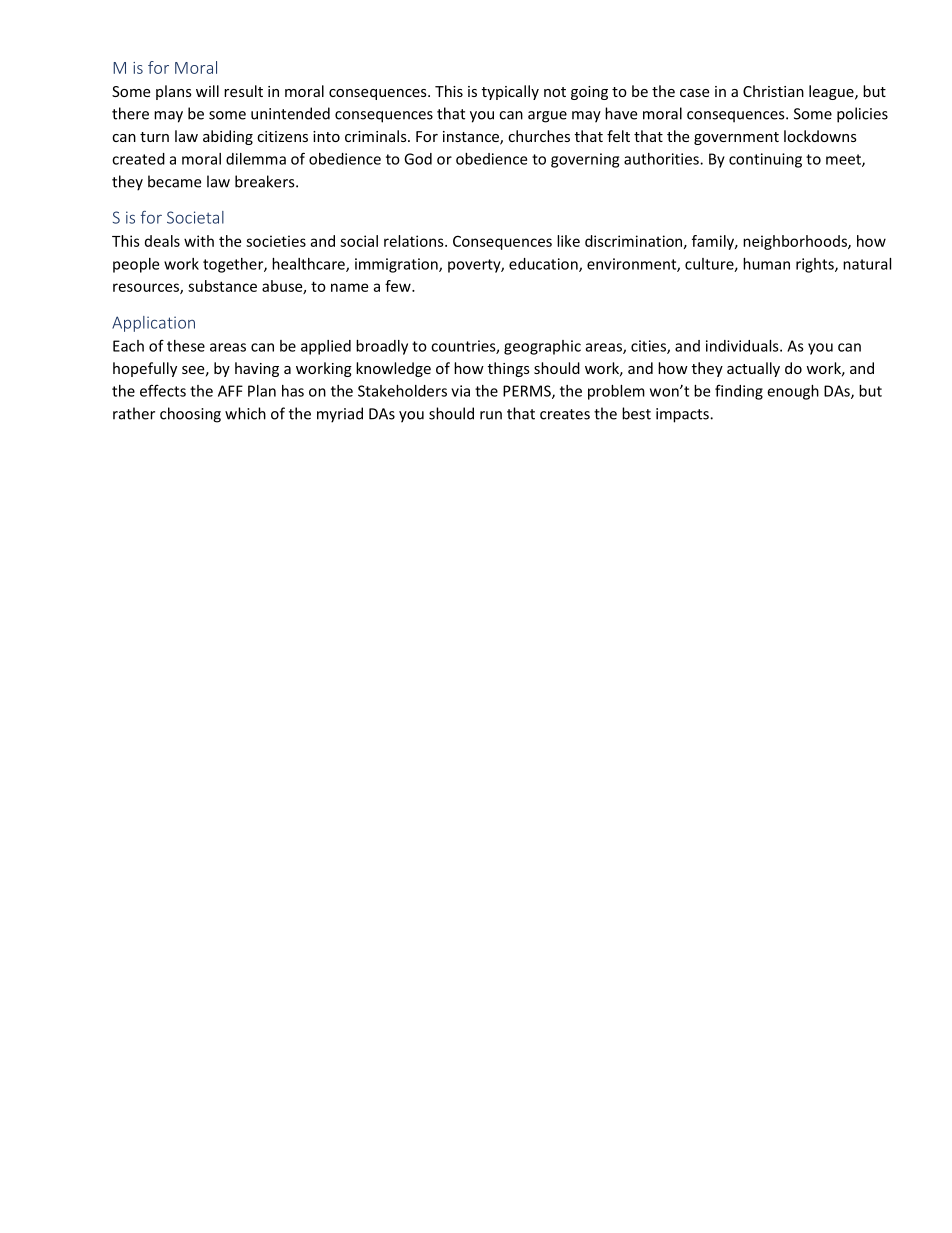 Image resolution: width=952 pixels, height=1233 pixels. What do you see at coordinates (491, 415) in the screenshot?
I see `run` at bounding box center [491, 415].
